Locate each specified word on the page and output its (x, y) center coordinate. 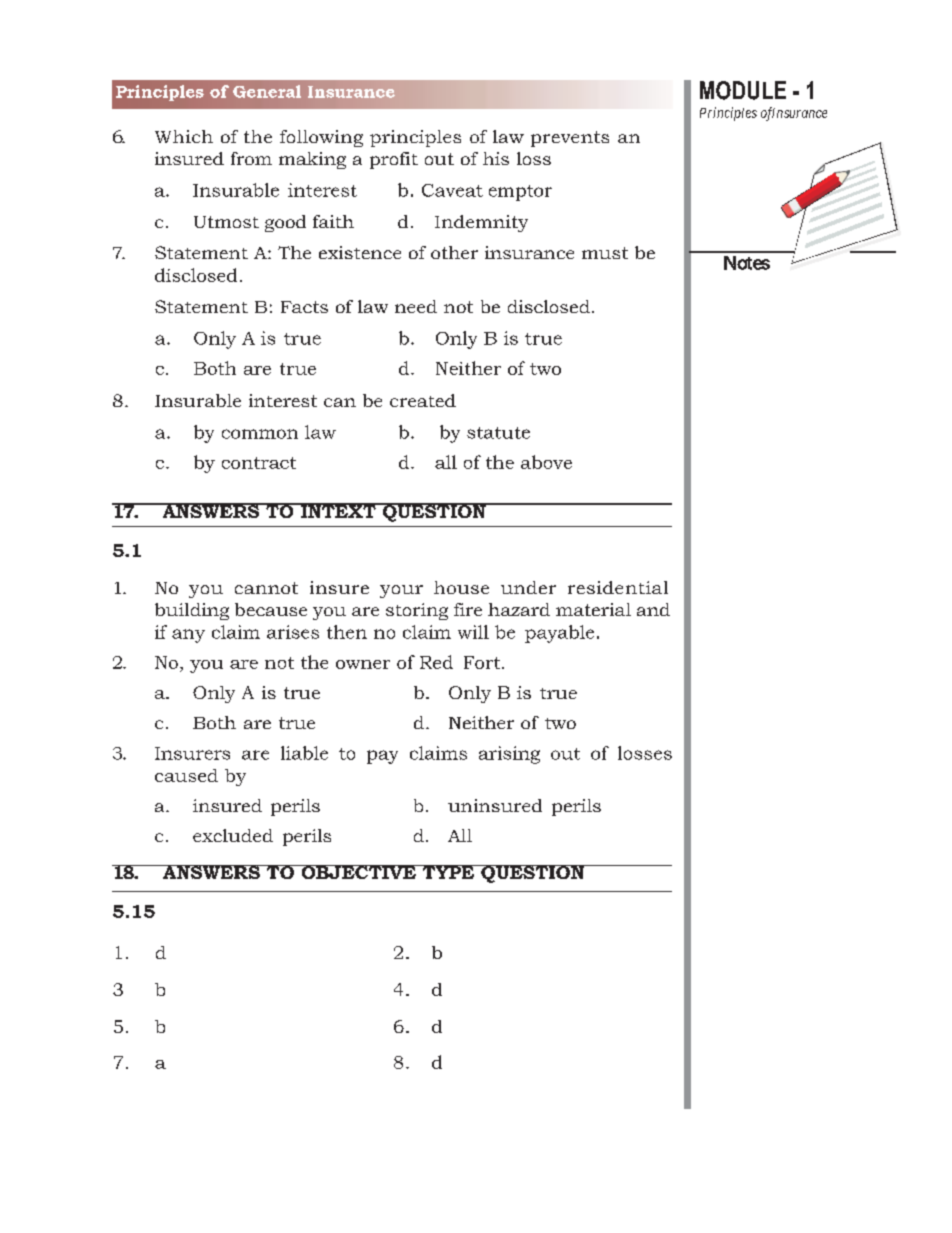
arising (509, 755)
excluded (233, 835)
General (267, 91)
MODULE (743, 90)
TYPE (448, 872)
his (496, 158)
